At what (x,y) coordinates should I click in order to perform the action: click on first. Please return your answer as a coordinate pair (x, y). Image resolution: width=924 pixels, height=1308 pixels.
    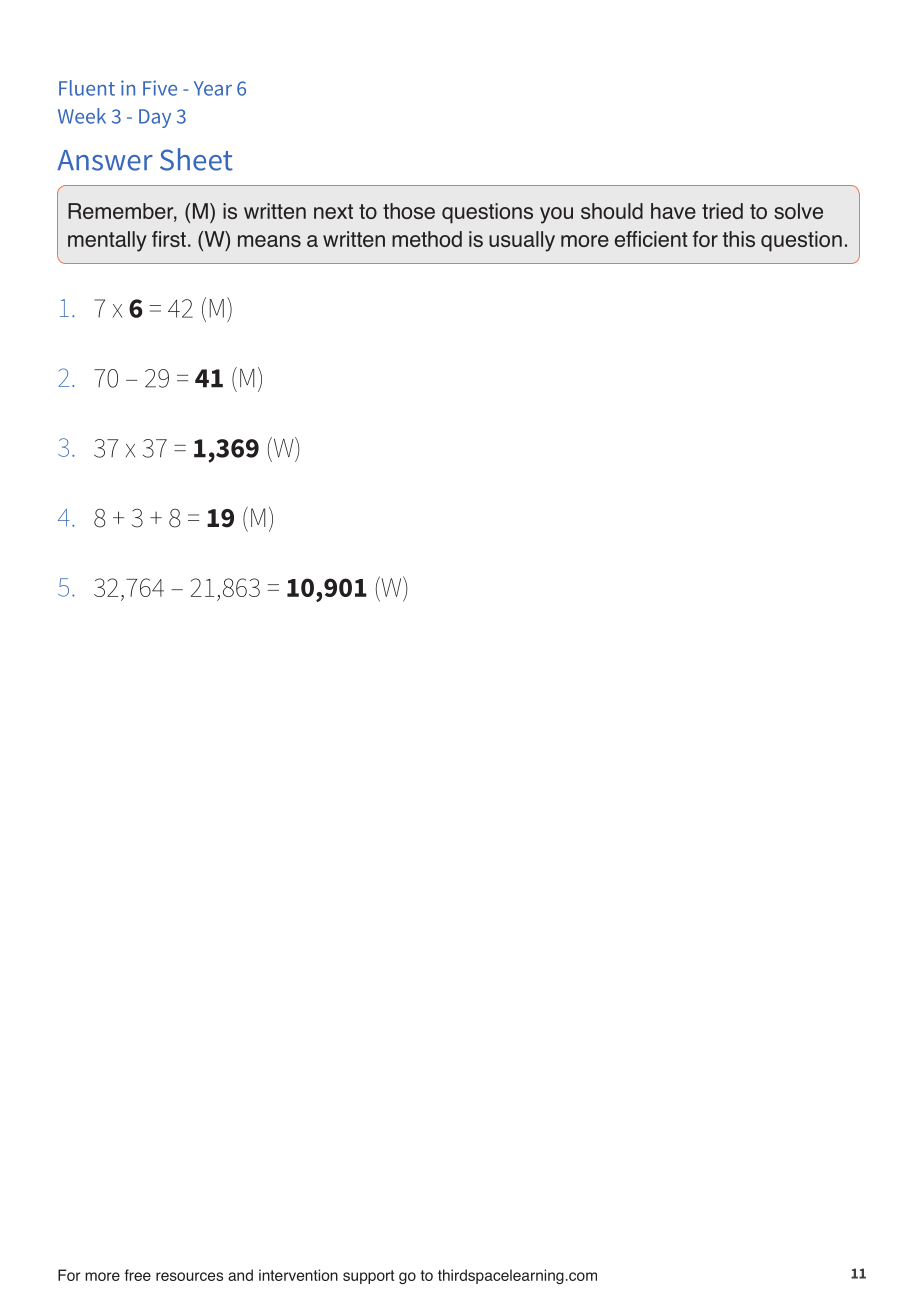
    Looking at the image, I should click on (169, 239).
